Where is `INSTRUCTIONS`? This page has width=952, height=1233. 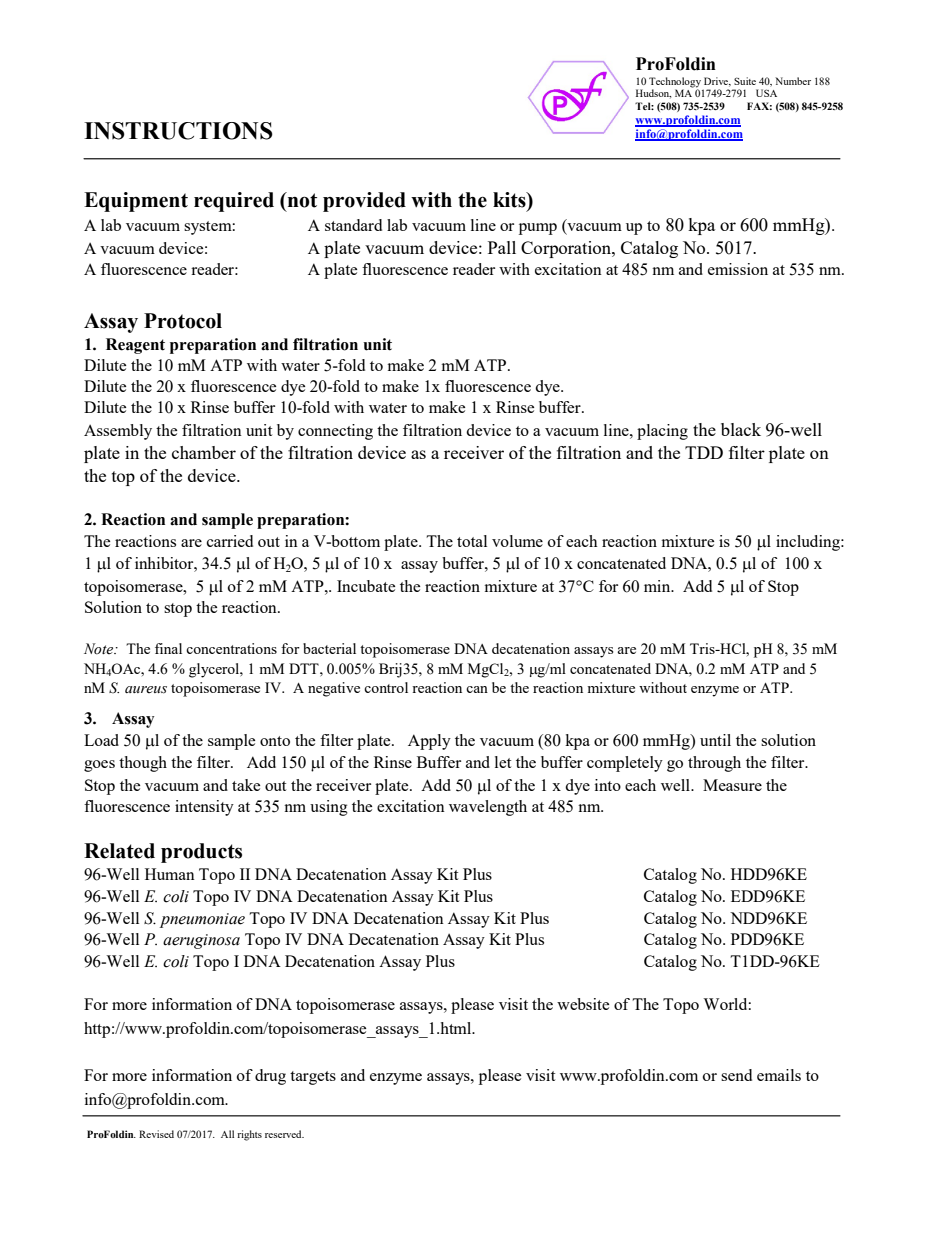 INSTRUCTIONS is located at coordinates (178, 131).
